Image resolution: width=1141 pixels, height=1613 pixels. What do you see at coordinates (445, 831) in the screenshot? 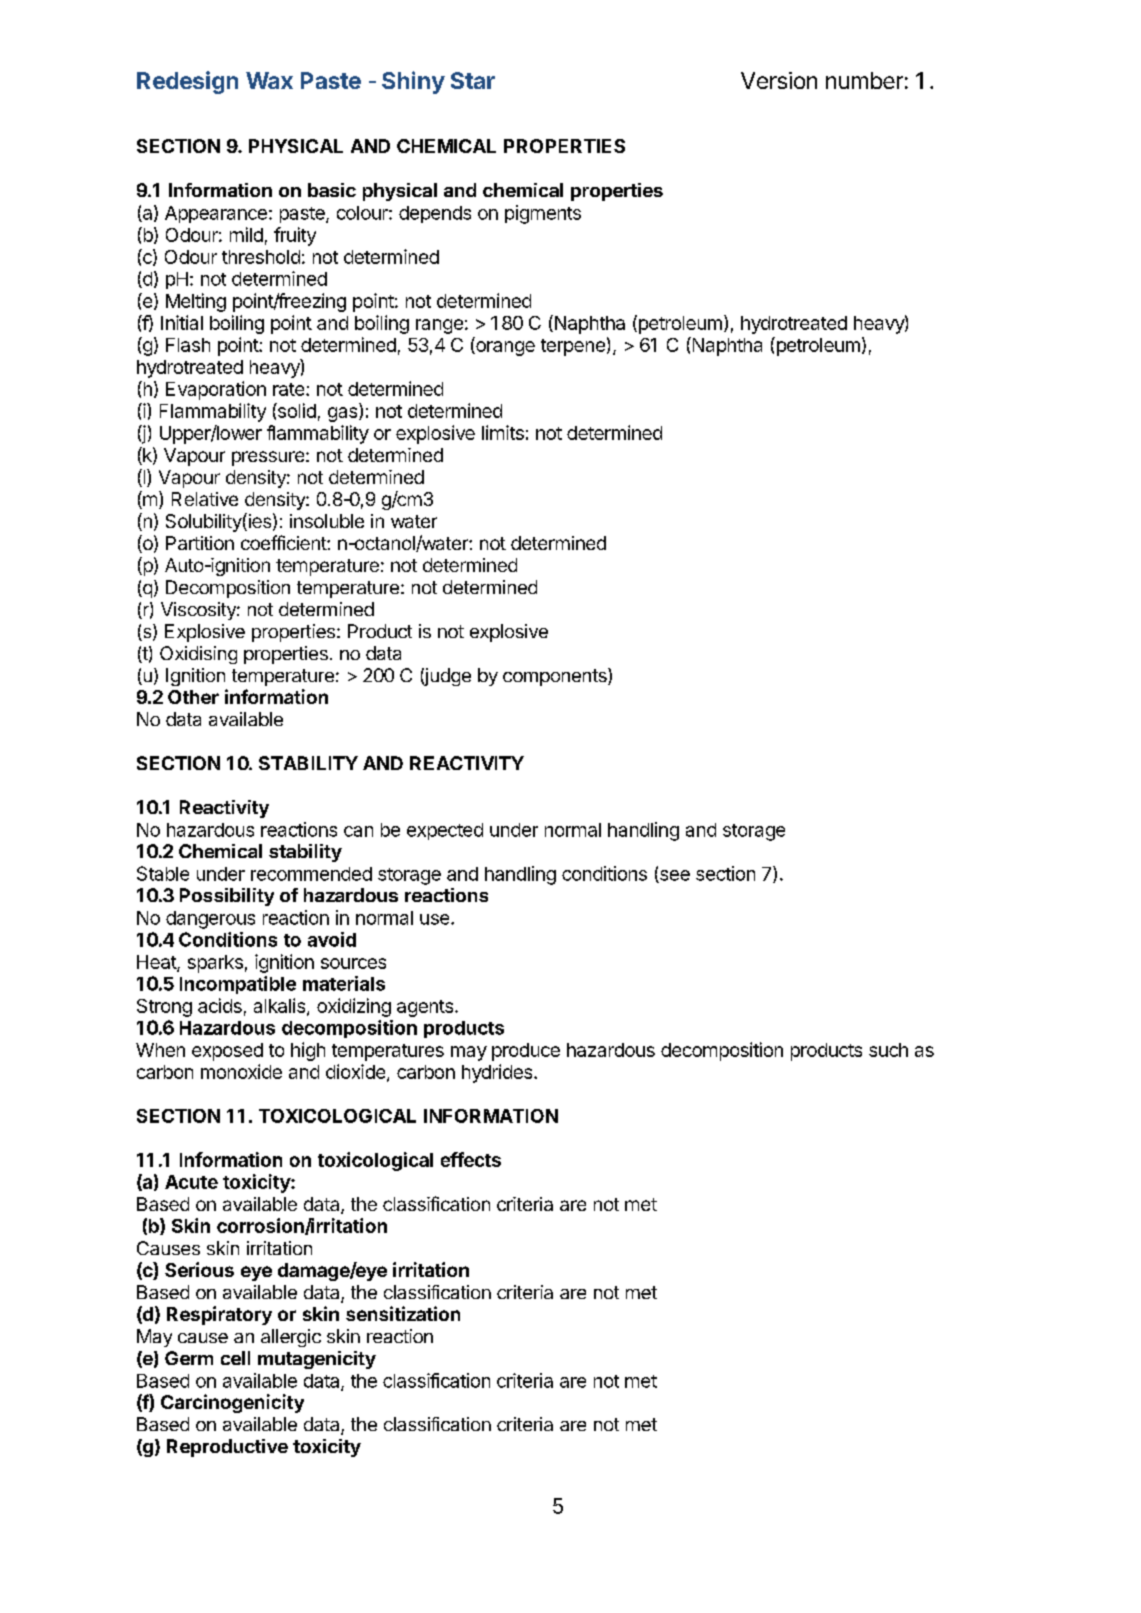
I see `expected` at bounding box center [445, 831].
